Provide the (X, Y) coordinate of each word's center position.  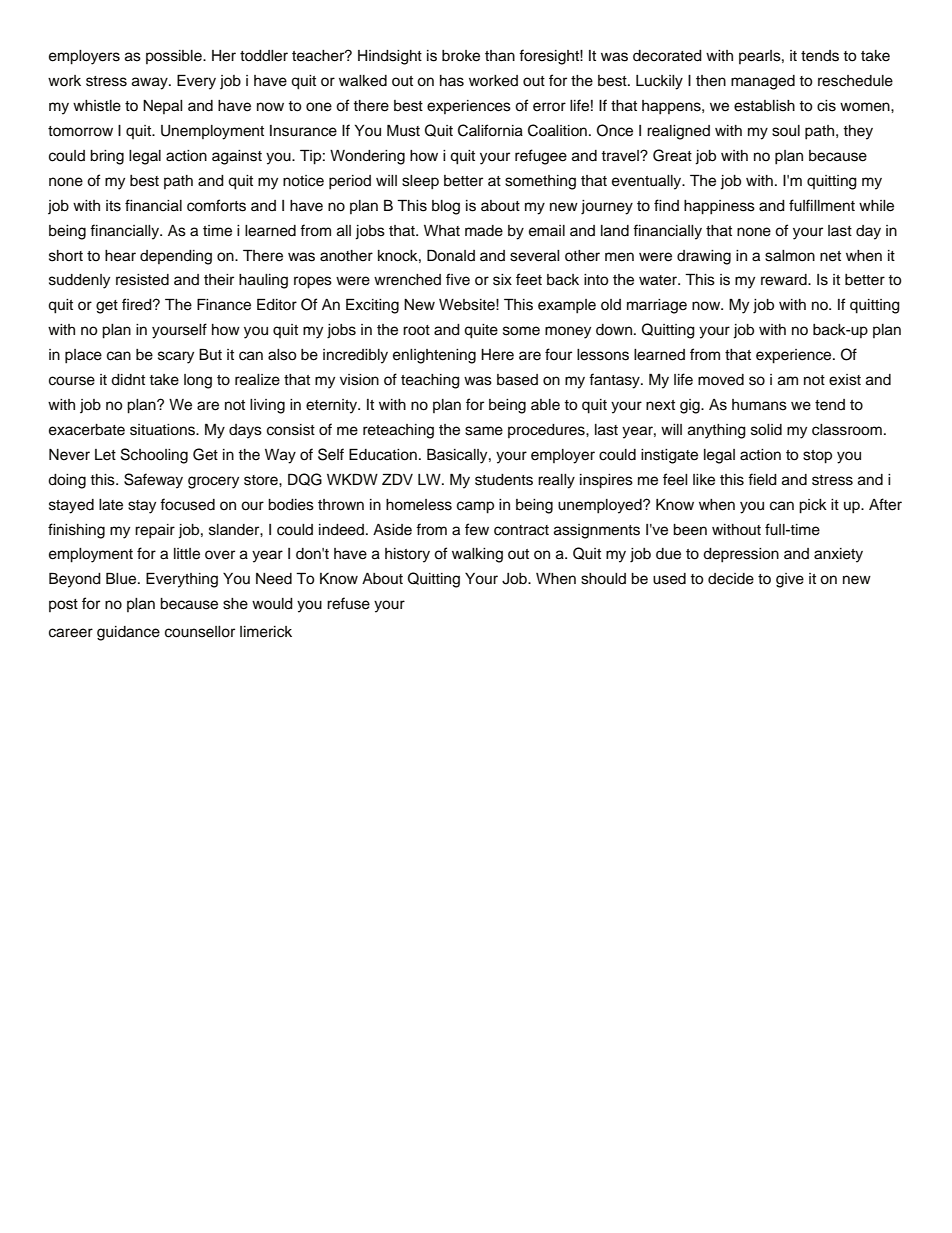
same (484, 431)
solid (766, 430)
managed (763, 82)
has (452, 81)
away (151, 83)
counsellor (200, 632)
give (790, 580)
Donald (451, 255)
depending (176, 257)
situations (163, 430)
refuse (348, 603)
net (830, 256)
